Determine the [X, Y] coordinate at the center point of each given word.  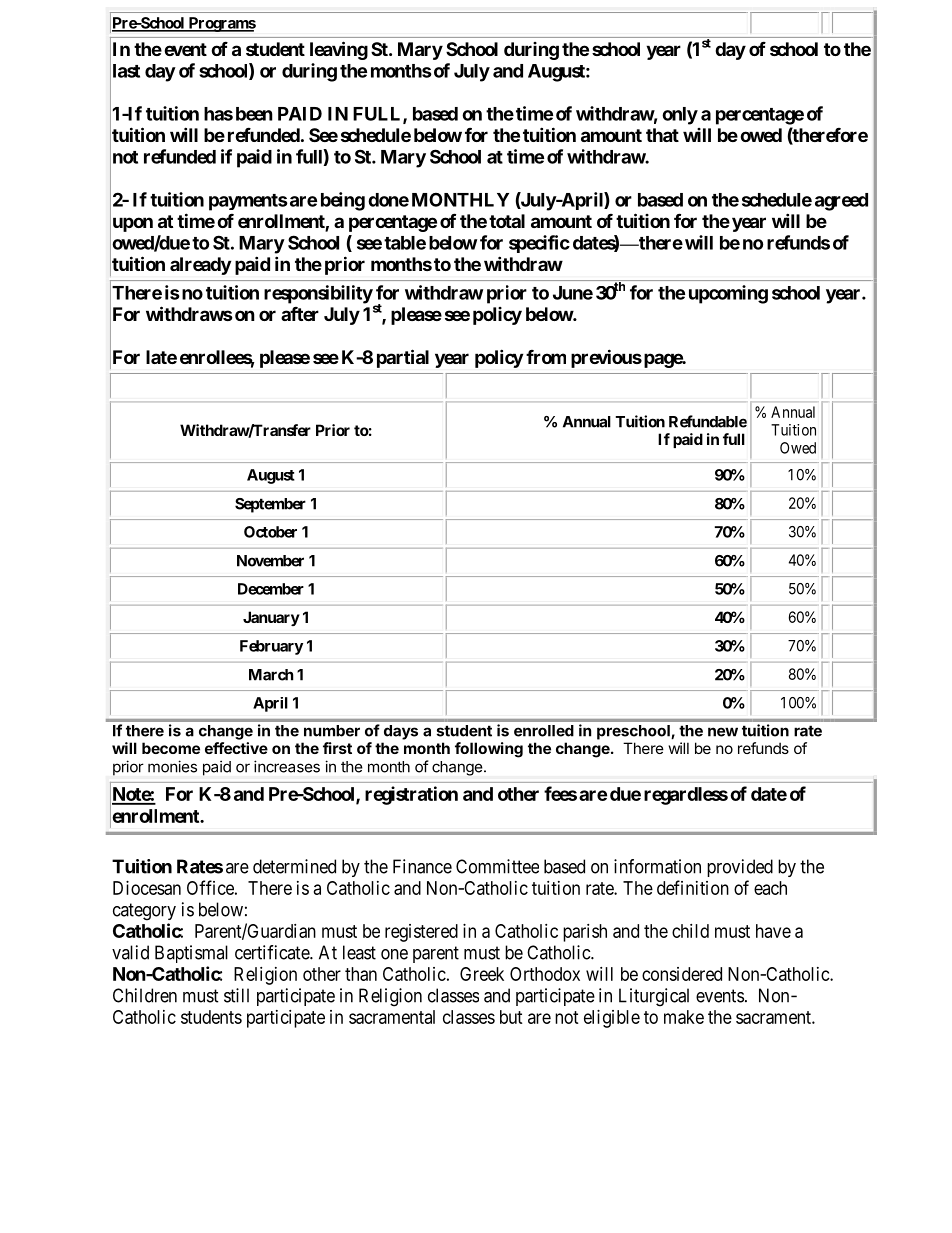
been [254, 114]
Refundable [708, 421]
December [271, 589]
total [507, 221]
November [270, 561]
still [236, 995]
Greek [482, 974]
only [680, 116]
